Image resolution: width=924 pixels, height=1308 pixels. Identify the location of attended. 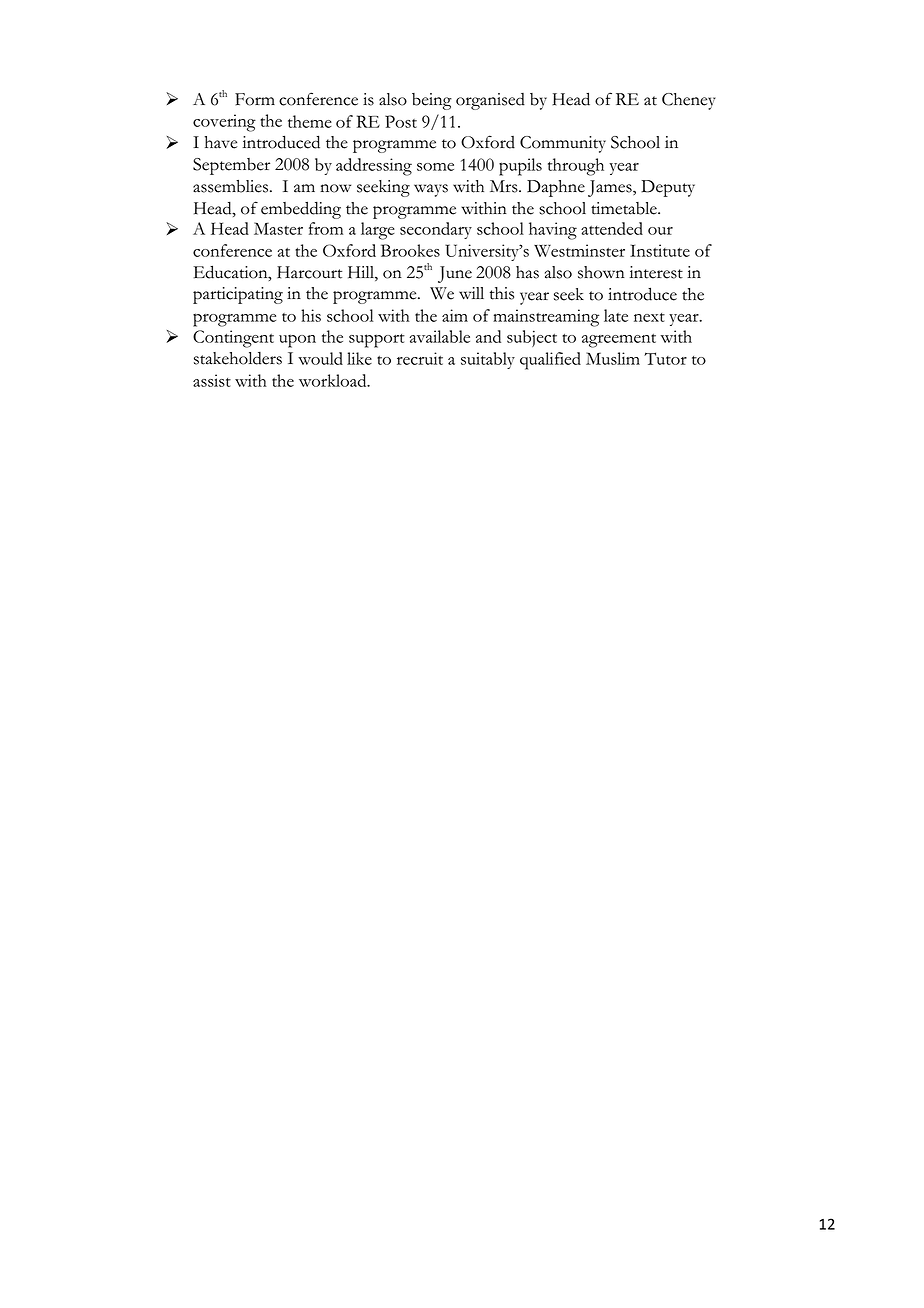
(612, 228).
